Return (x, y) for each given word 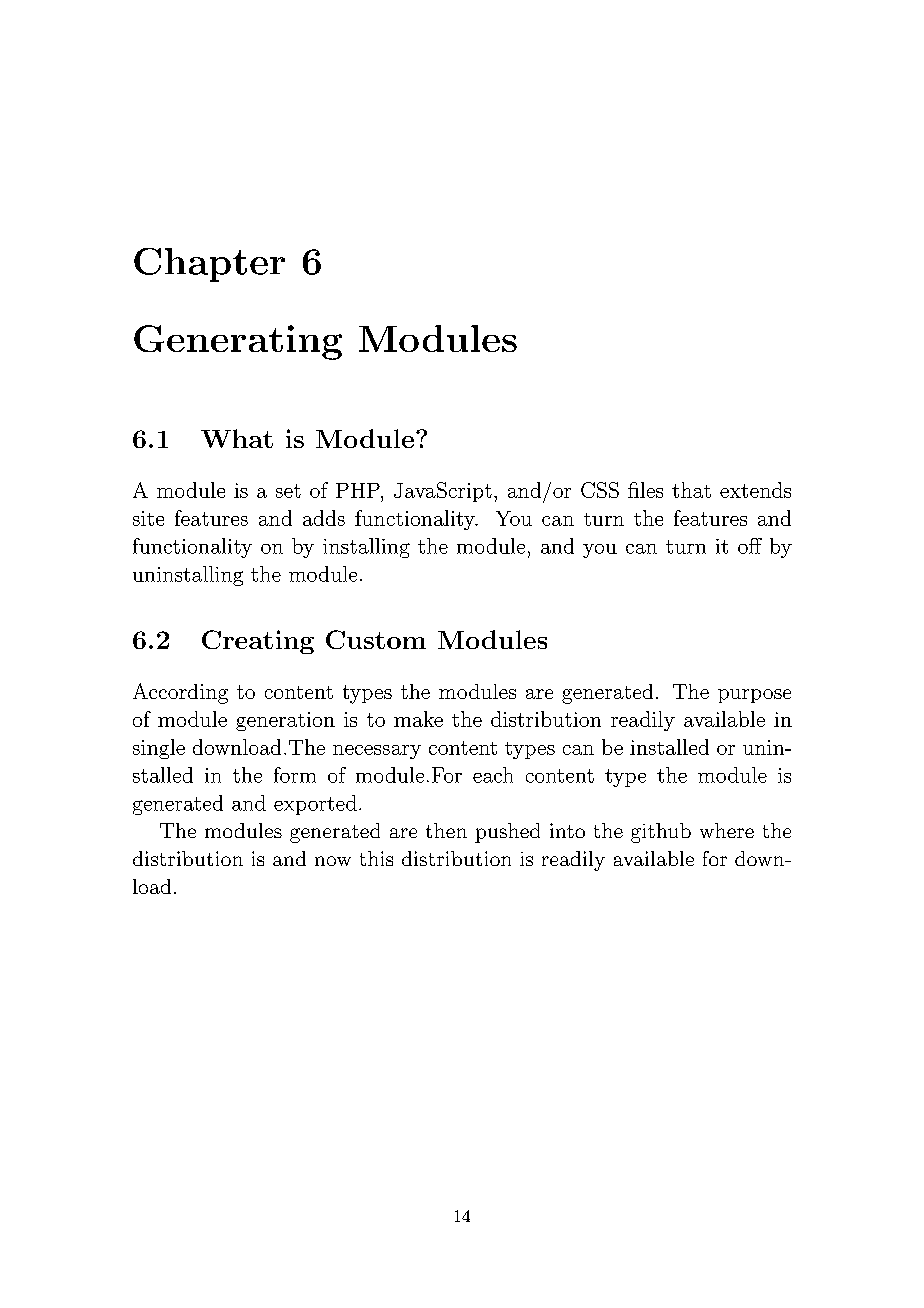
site (148, 518)
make (418, 719)
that (691, 490)
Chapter (209, 265)
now (333, 861)
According (180, 693)
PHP (359, 490)
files (645, 490)
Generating (238, 342)
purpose (754, 696)
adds (324, 518)
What (237, 438)
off (750, 546)
